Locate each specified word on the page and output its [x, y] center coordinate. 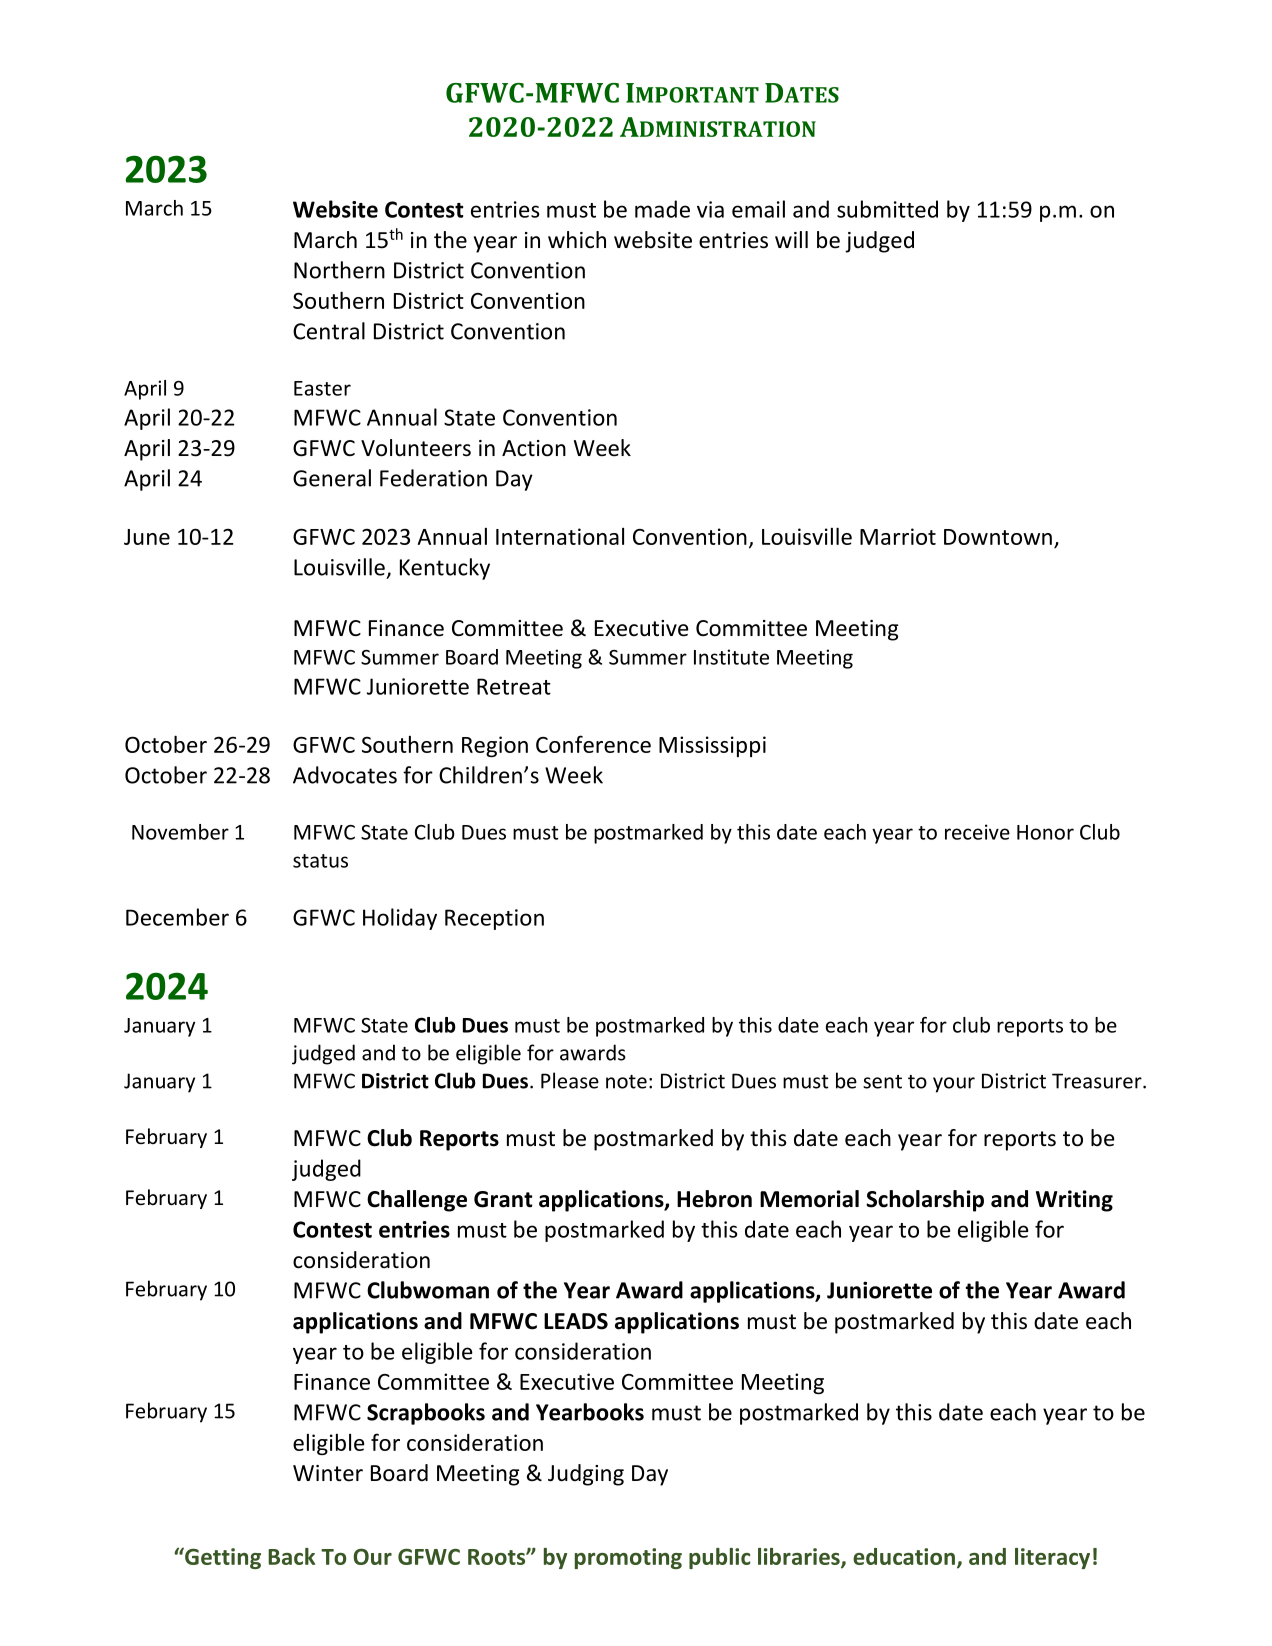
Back [291, 1556]
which [577, 240]
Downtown [998, 537]
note [626, 1082]
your [954, 1085]
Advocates [345, 775]
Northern [339, 270]
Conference [593, 744]
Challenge [417, 1201]
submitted [887, 209]
